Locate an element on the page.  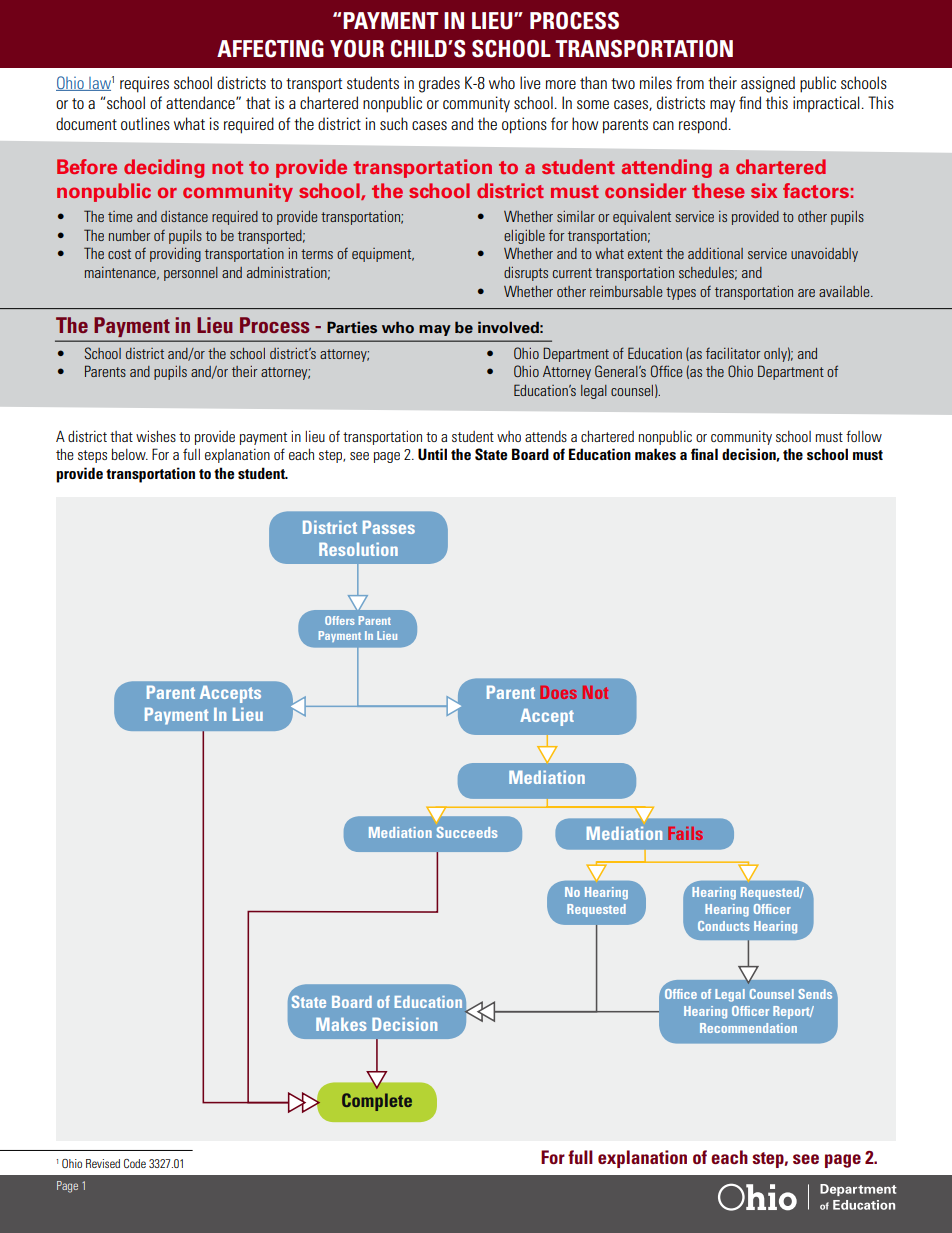
Succeeds is located at coordinates (467, 832).
